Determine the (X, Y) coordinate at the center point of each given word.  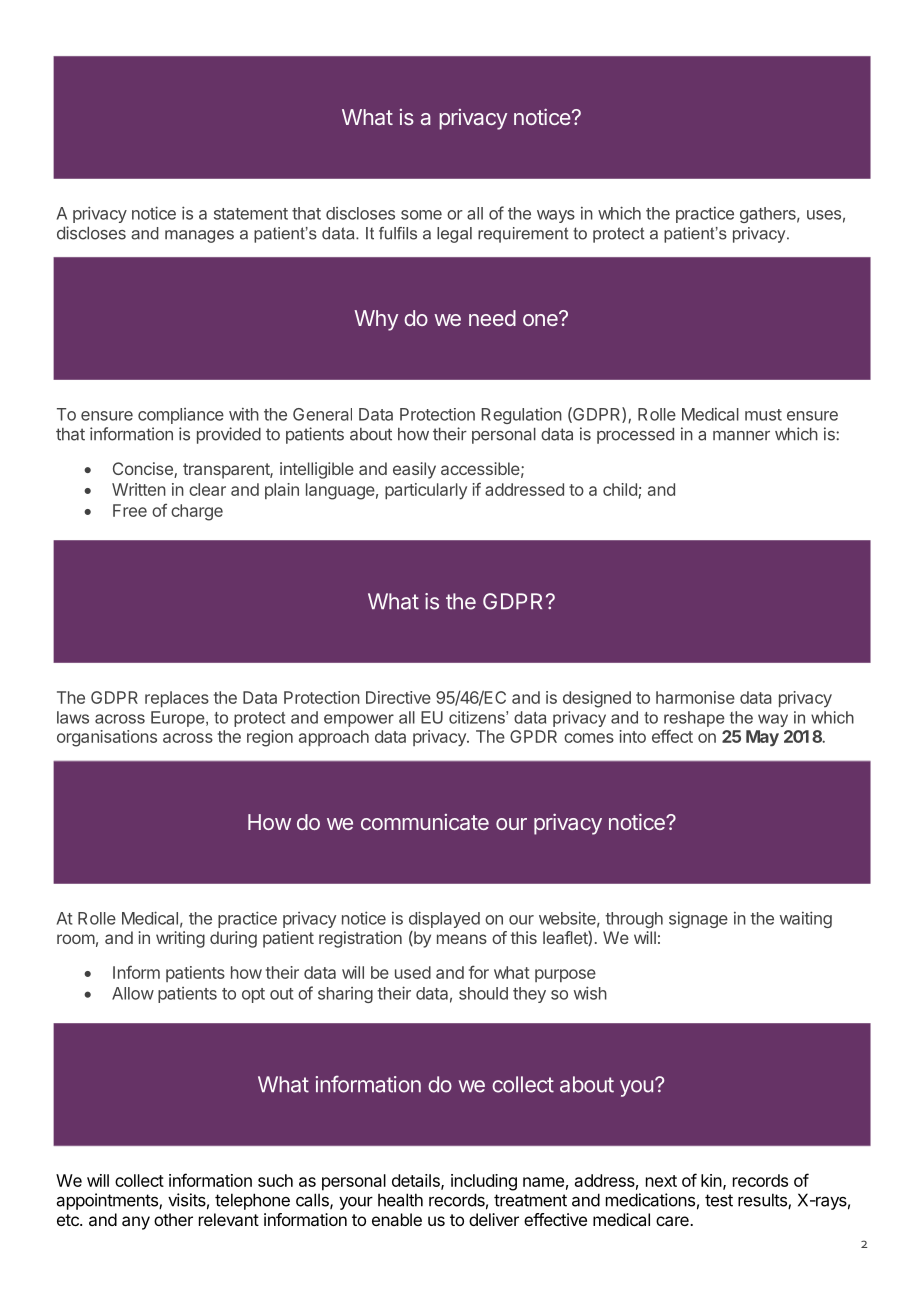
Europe (179, 719)
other (173, 1219)
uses (824, 215)
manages (199, 236)
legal (454, 235)
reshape (694, 719)
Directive (398, 697)
